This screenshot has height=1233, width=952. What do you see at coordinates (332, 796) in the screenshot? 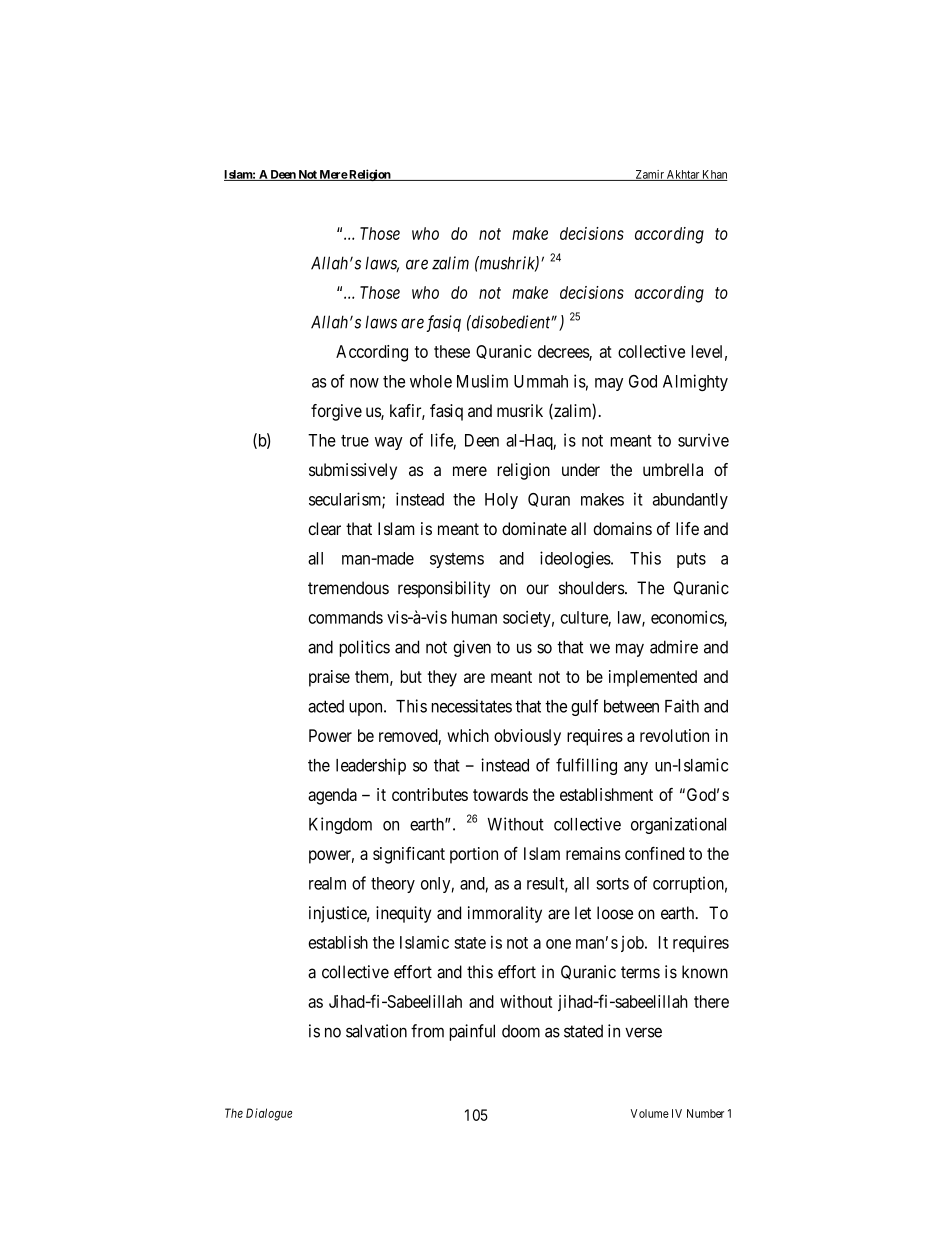
I see `agenda` at bounding box center [332, 796].
